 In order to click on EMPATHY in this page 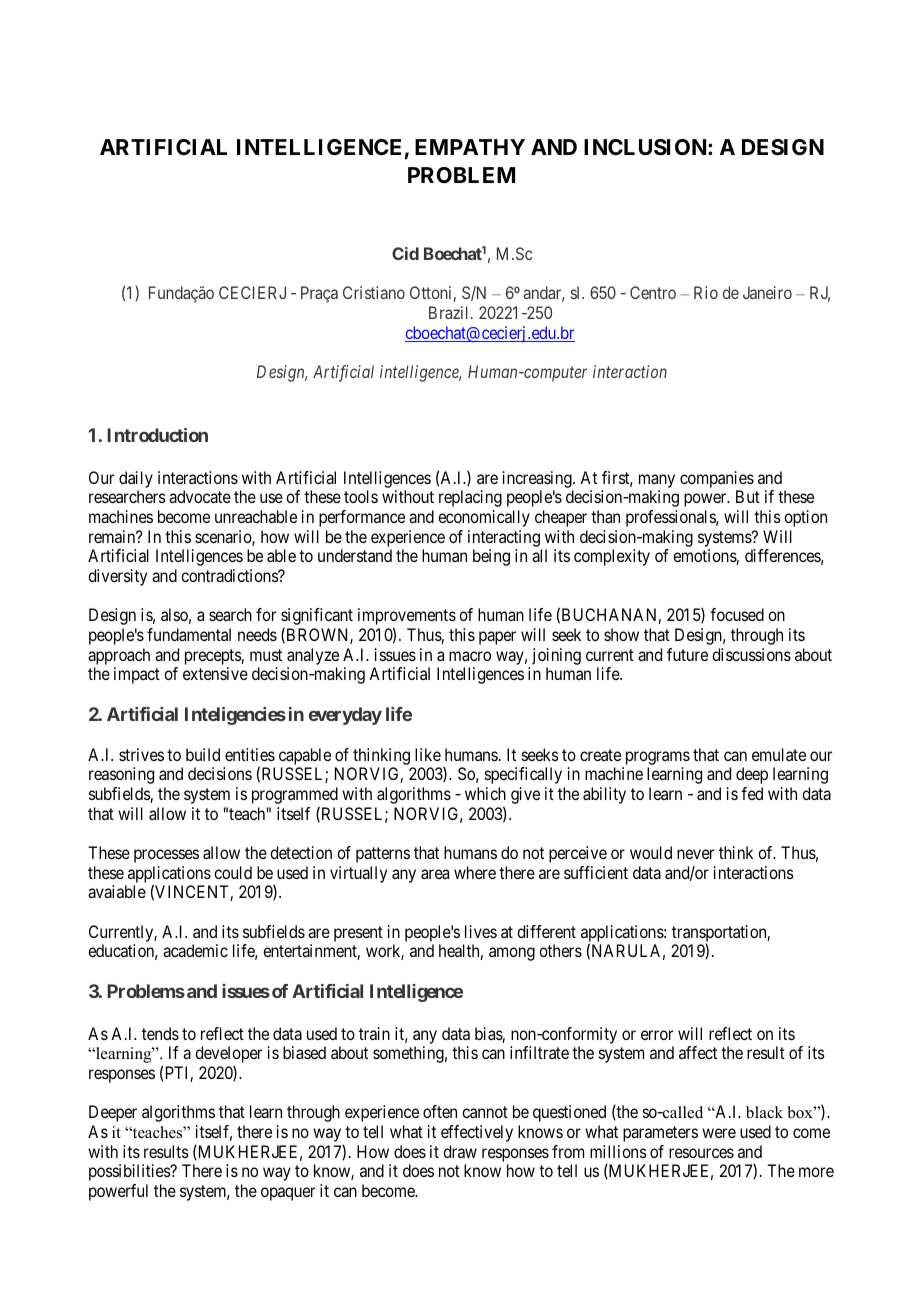, I will do `click(470, 147)`.
